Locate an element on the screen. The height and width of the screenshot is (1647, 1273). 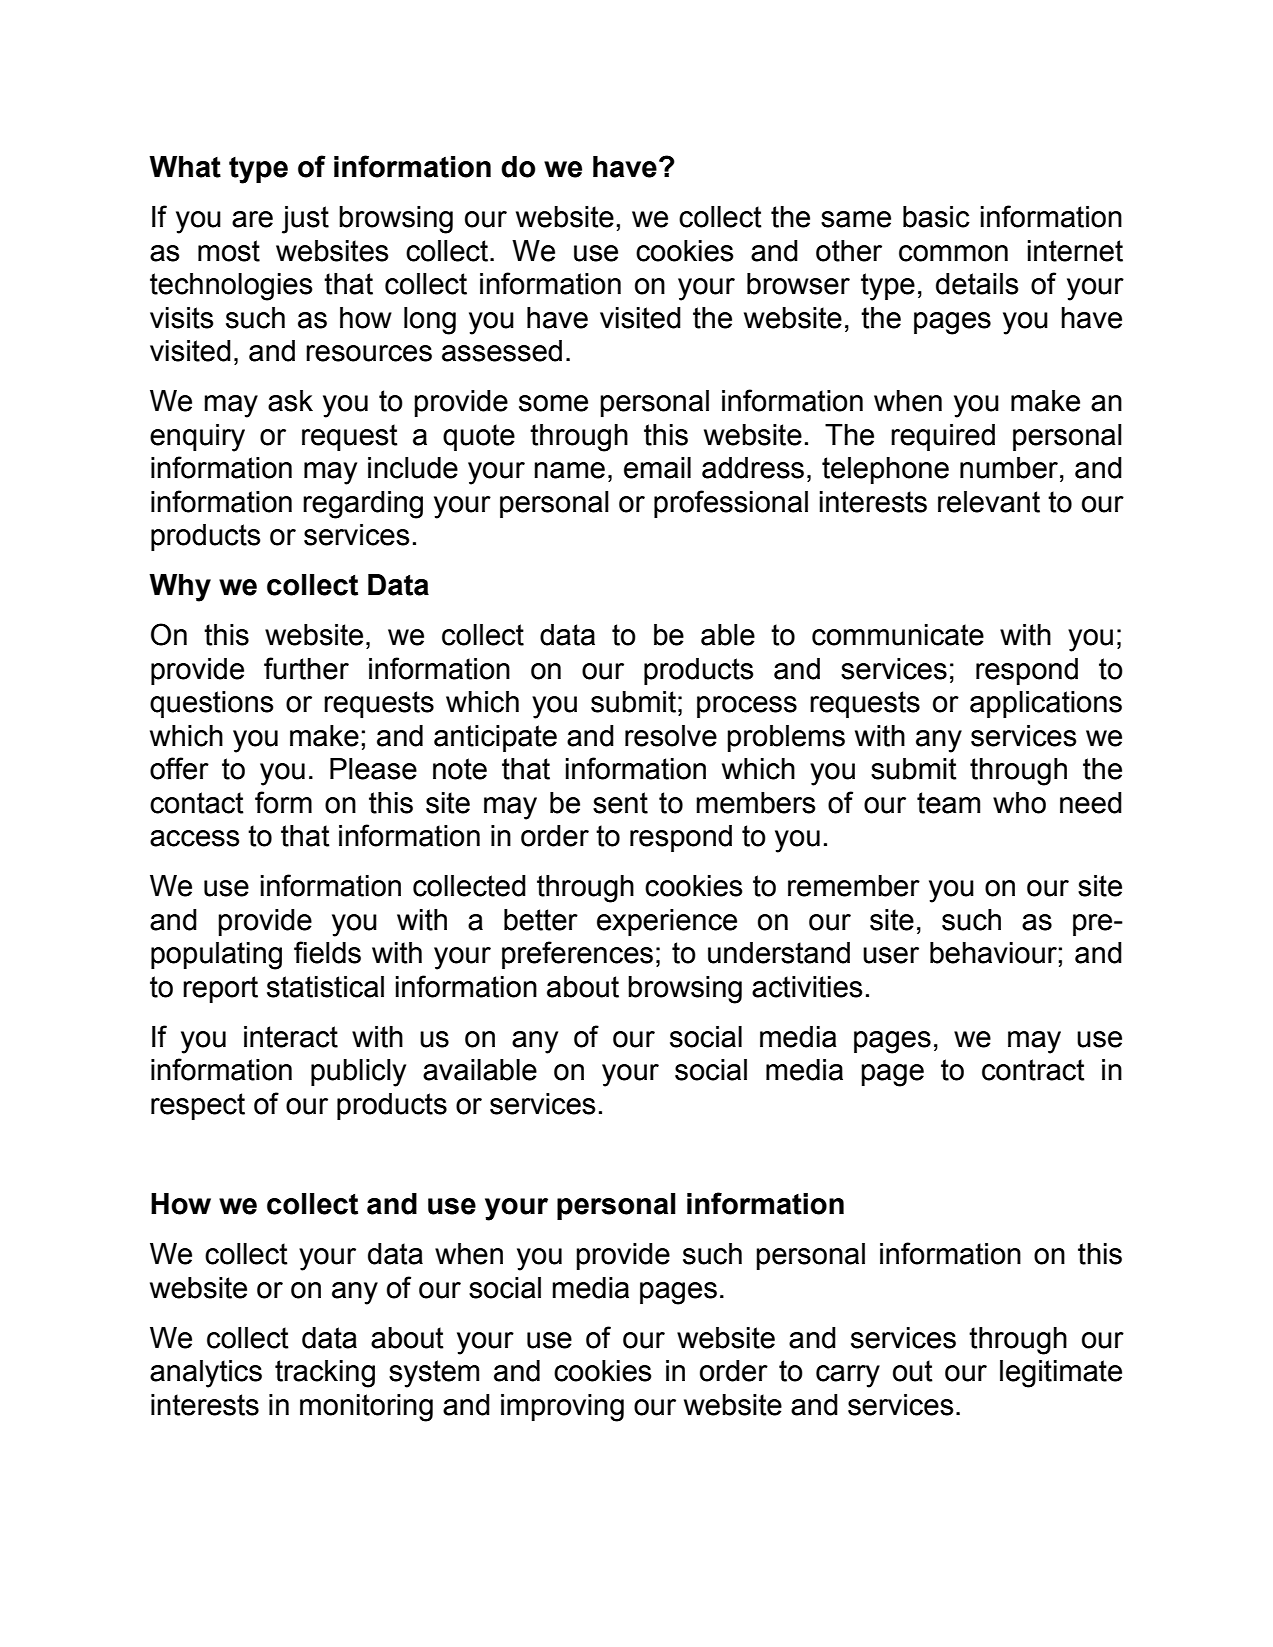
improving is located at coordinates (562, 1408).
